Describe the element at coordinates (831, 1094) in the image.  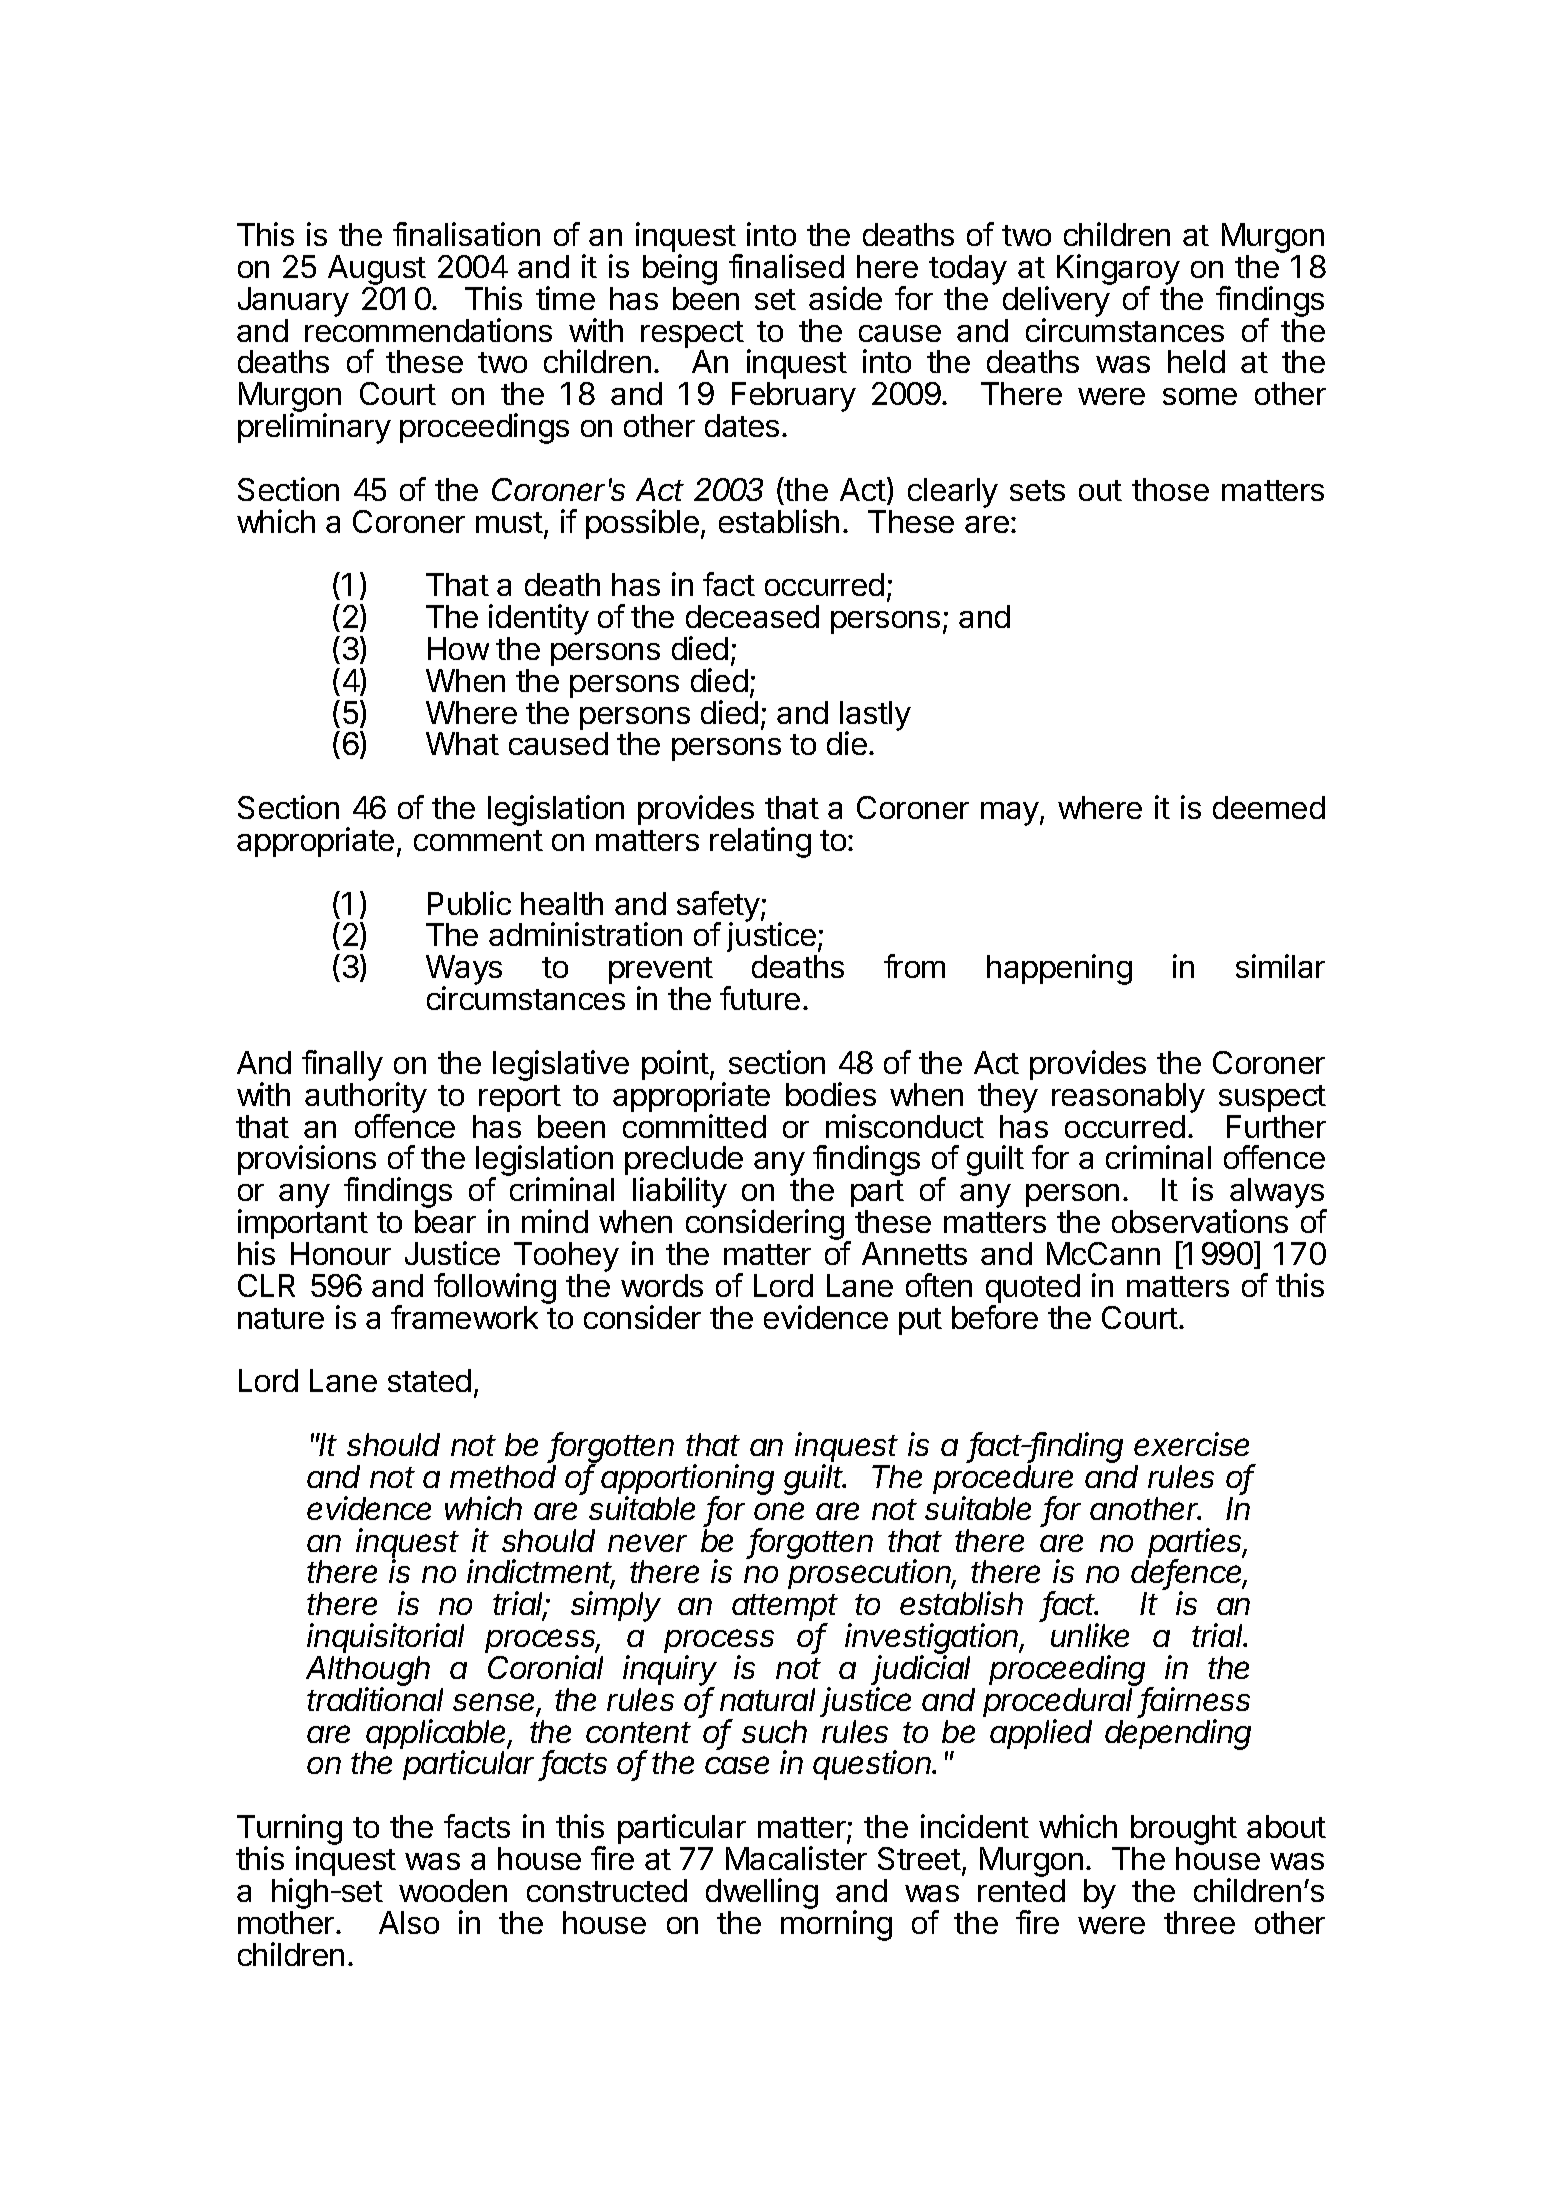
I see `bodies` at that location.
